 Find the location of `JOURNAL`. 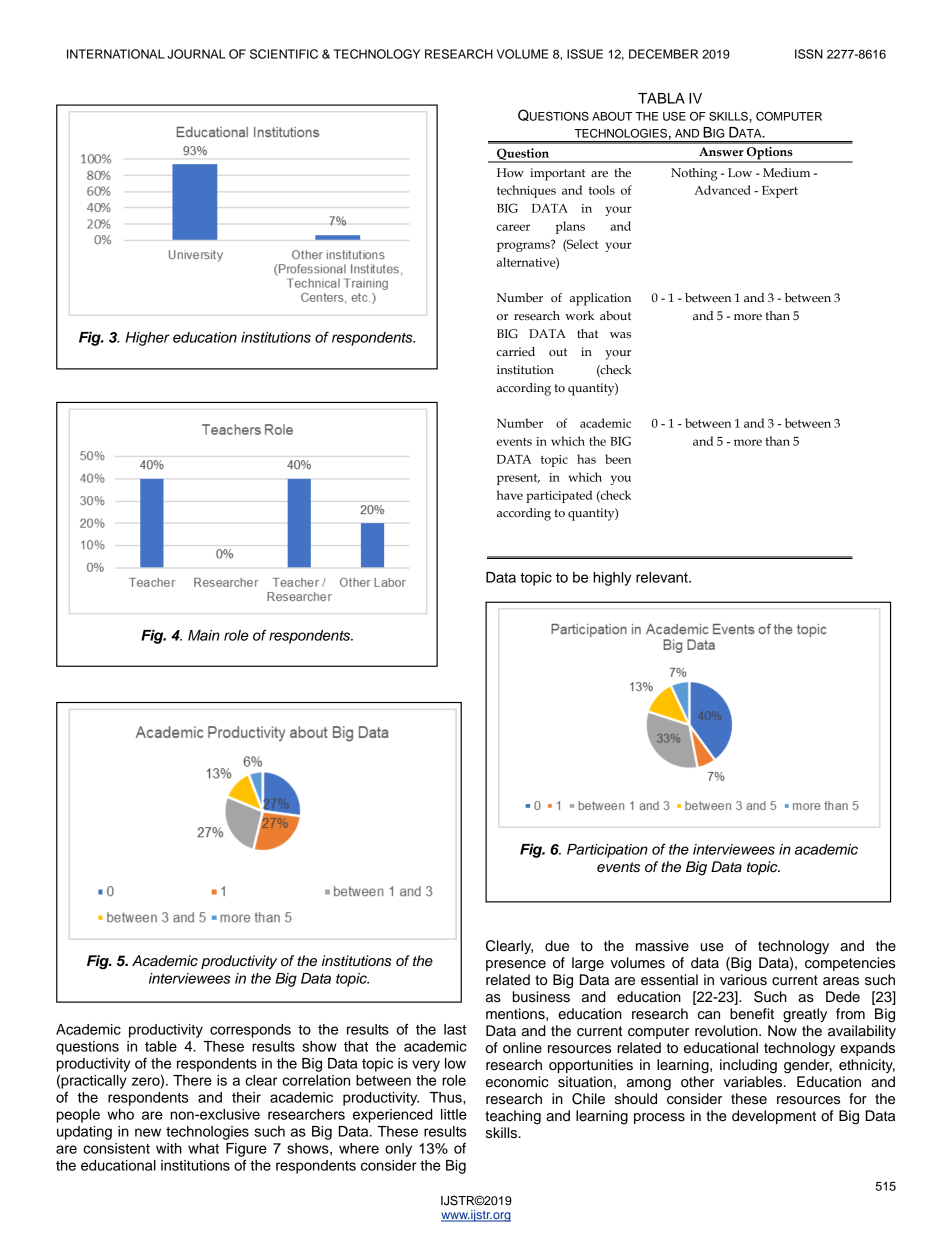

JOURNAL is located at coordinates (196, 54).
